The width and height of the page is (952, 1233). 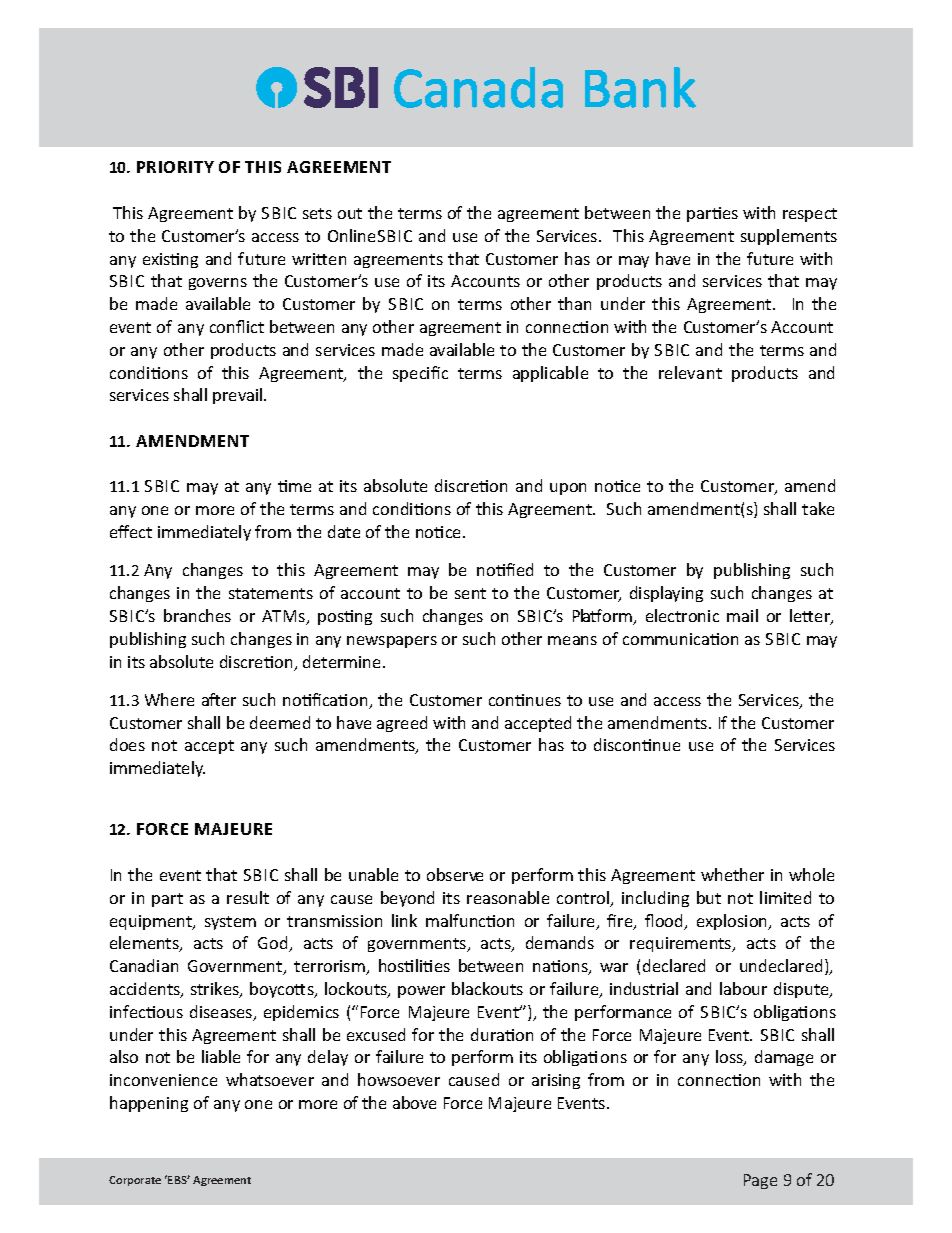 What do you see at coordinates (169, 699) in the page?
I see `Where` at bounding box center [169, 699].
